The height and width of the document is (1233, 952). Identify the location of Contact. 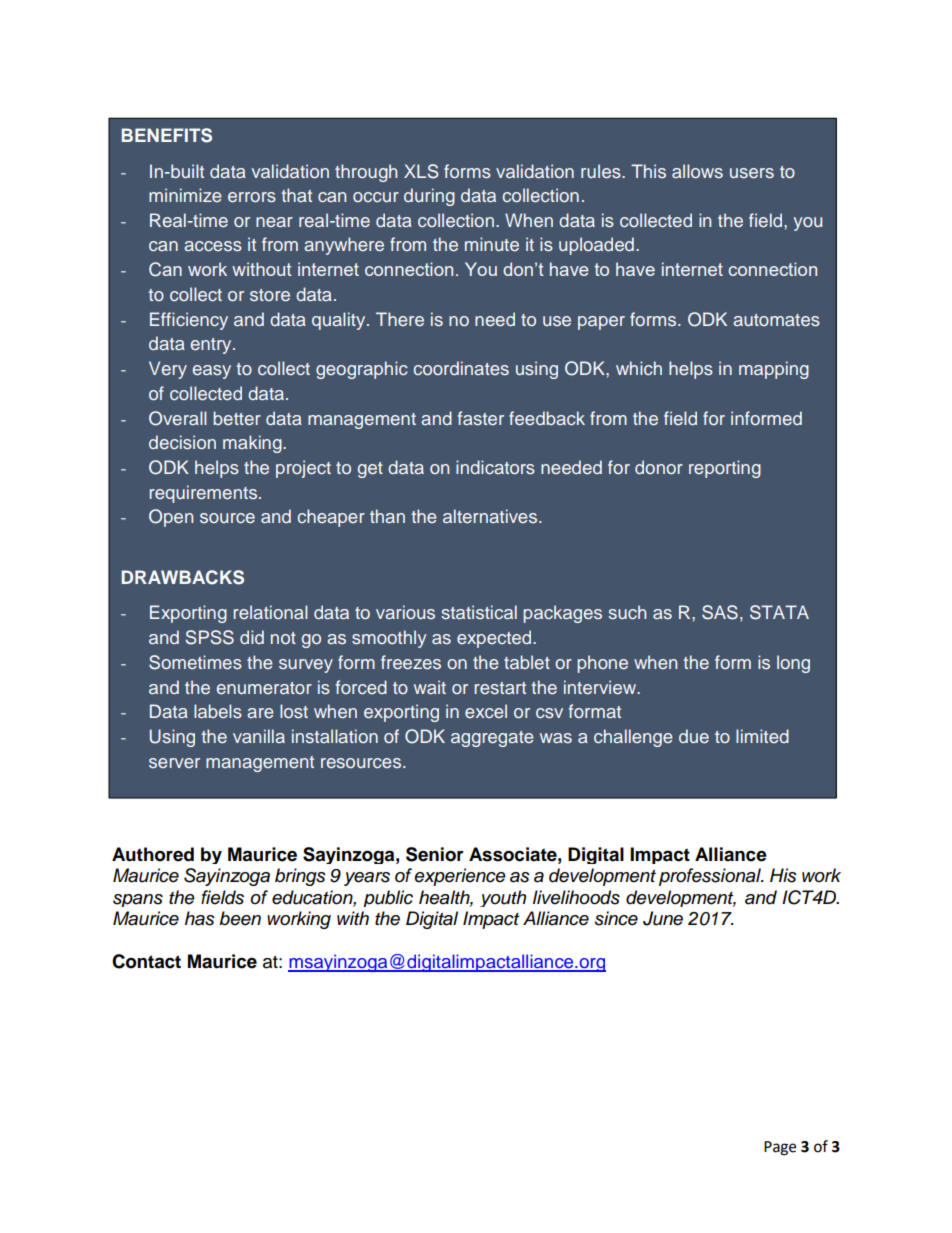
(146, 961).
